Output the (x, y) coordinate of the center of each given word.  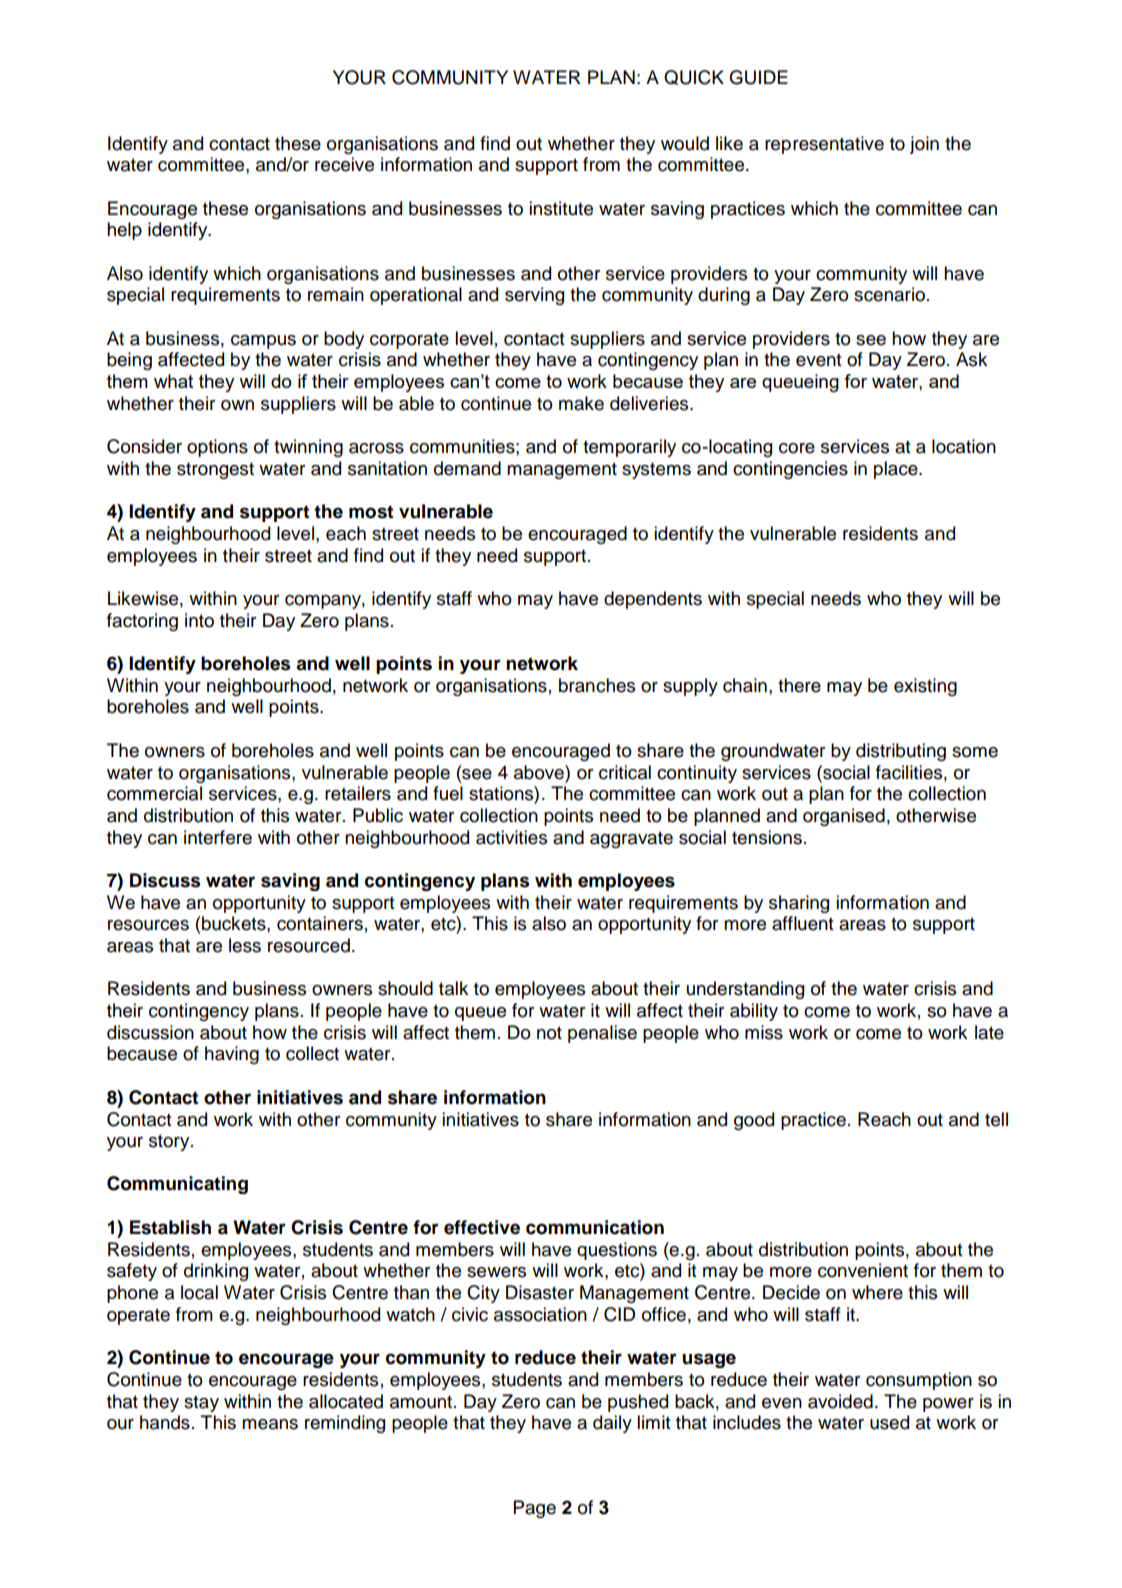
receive (344, 164)
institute (561, 208)
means (270, 1424)
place (897, 470)
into (199, 620)
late (989, 1032)
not (549, 1033)
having (232, 1055)
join (924, 145)
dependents (653, 600)
